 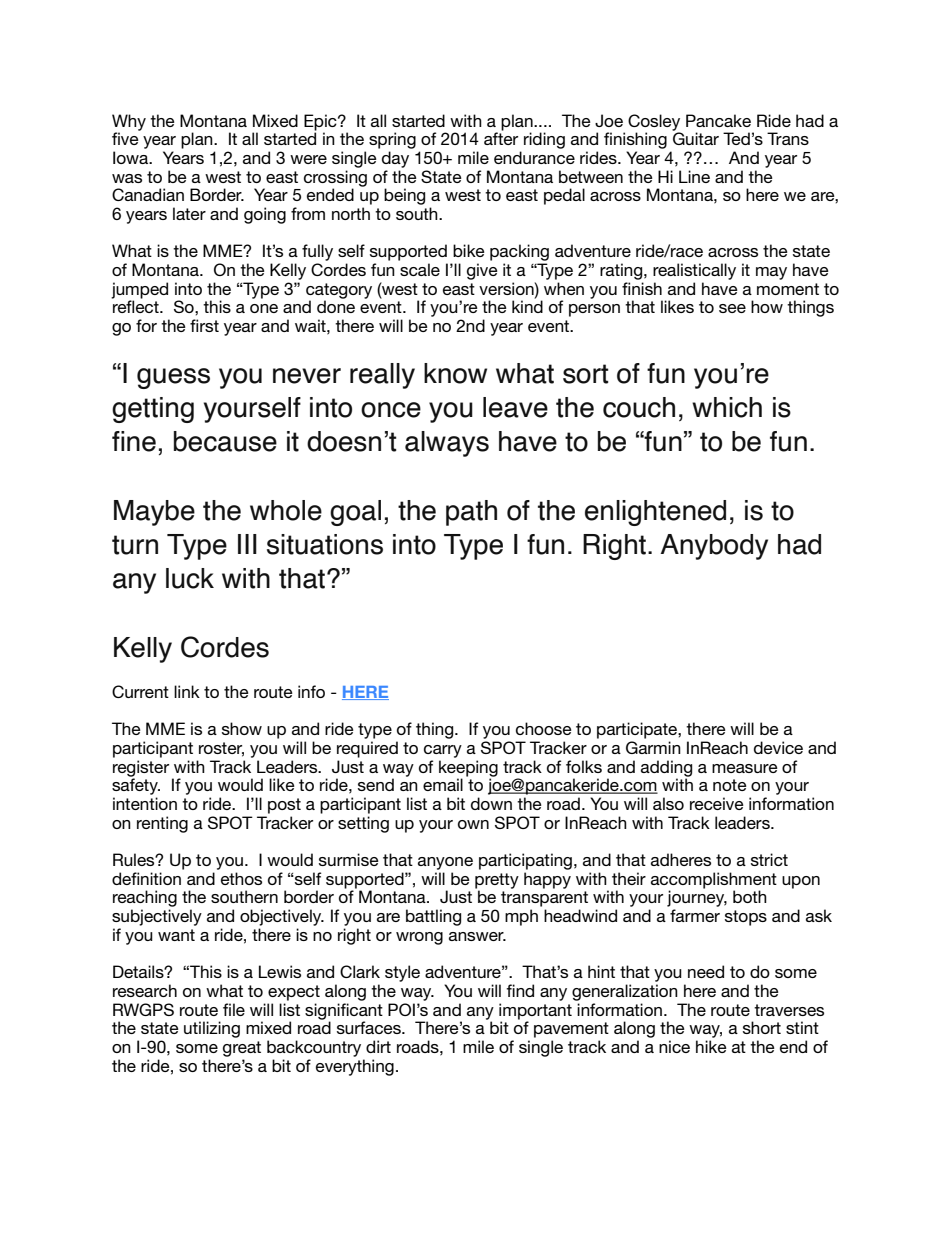 I want to click on Line, so click(x=694, y=176).
